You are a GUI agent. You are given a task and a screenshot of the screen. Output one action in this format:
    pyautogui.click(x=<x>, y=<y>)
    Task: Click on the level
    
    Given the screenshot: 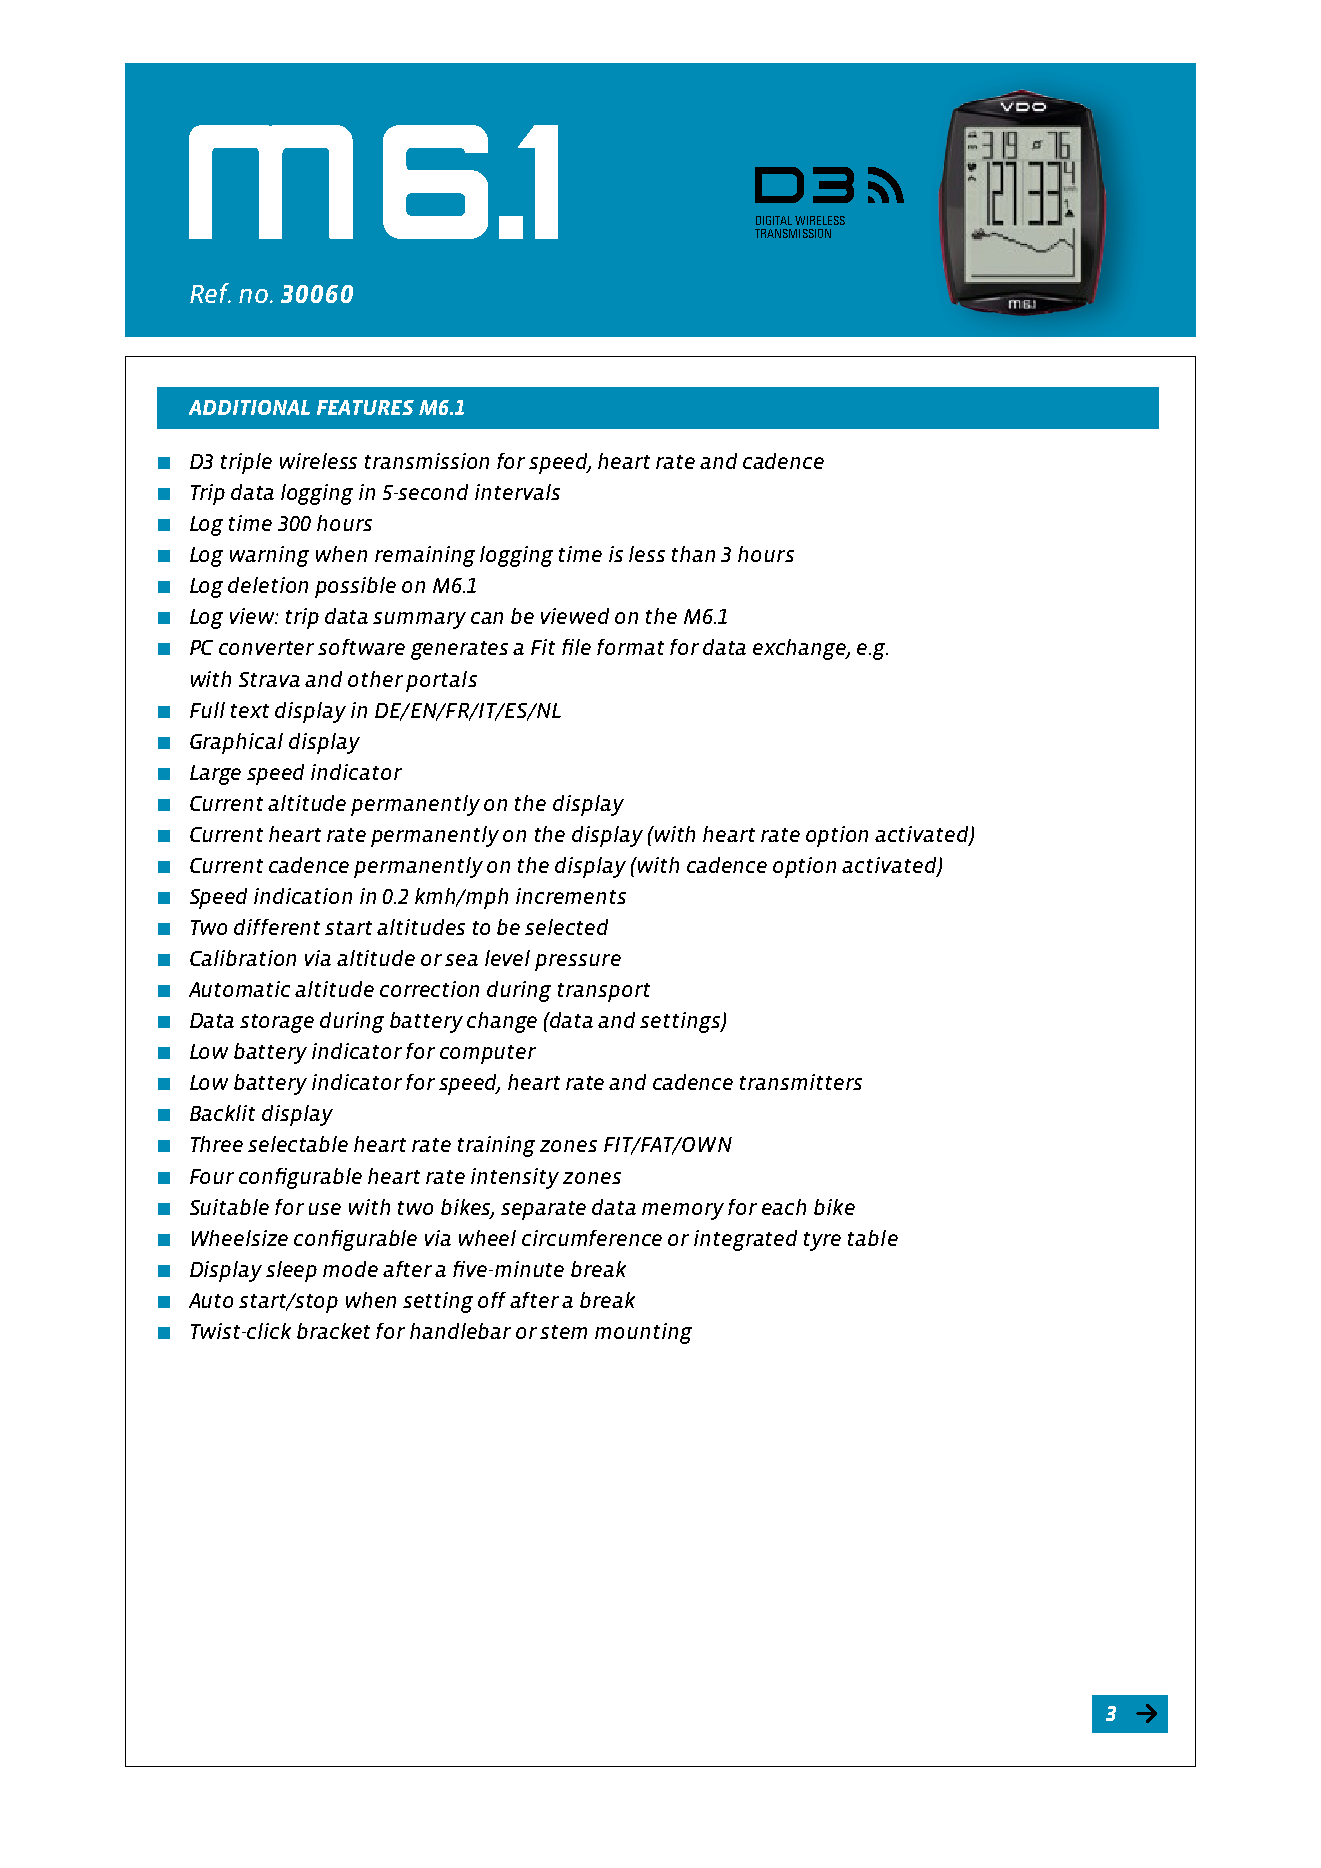 What is the action you would take?
    pyautogui.click(x=507, y=958)
